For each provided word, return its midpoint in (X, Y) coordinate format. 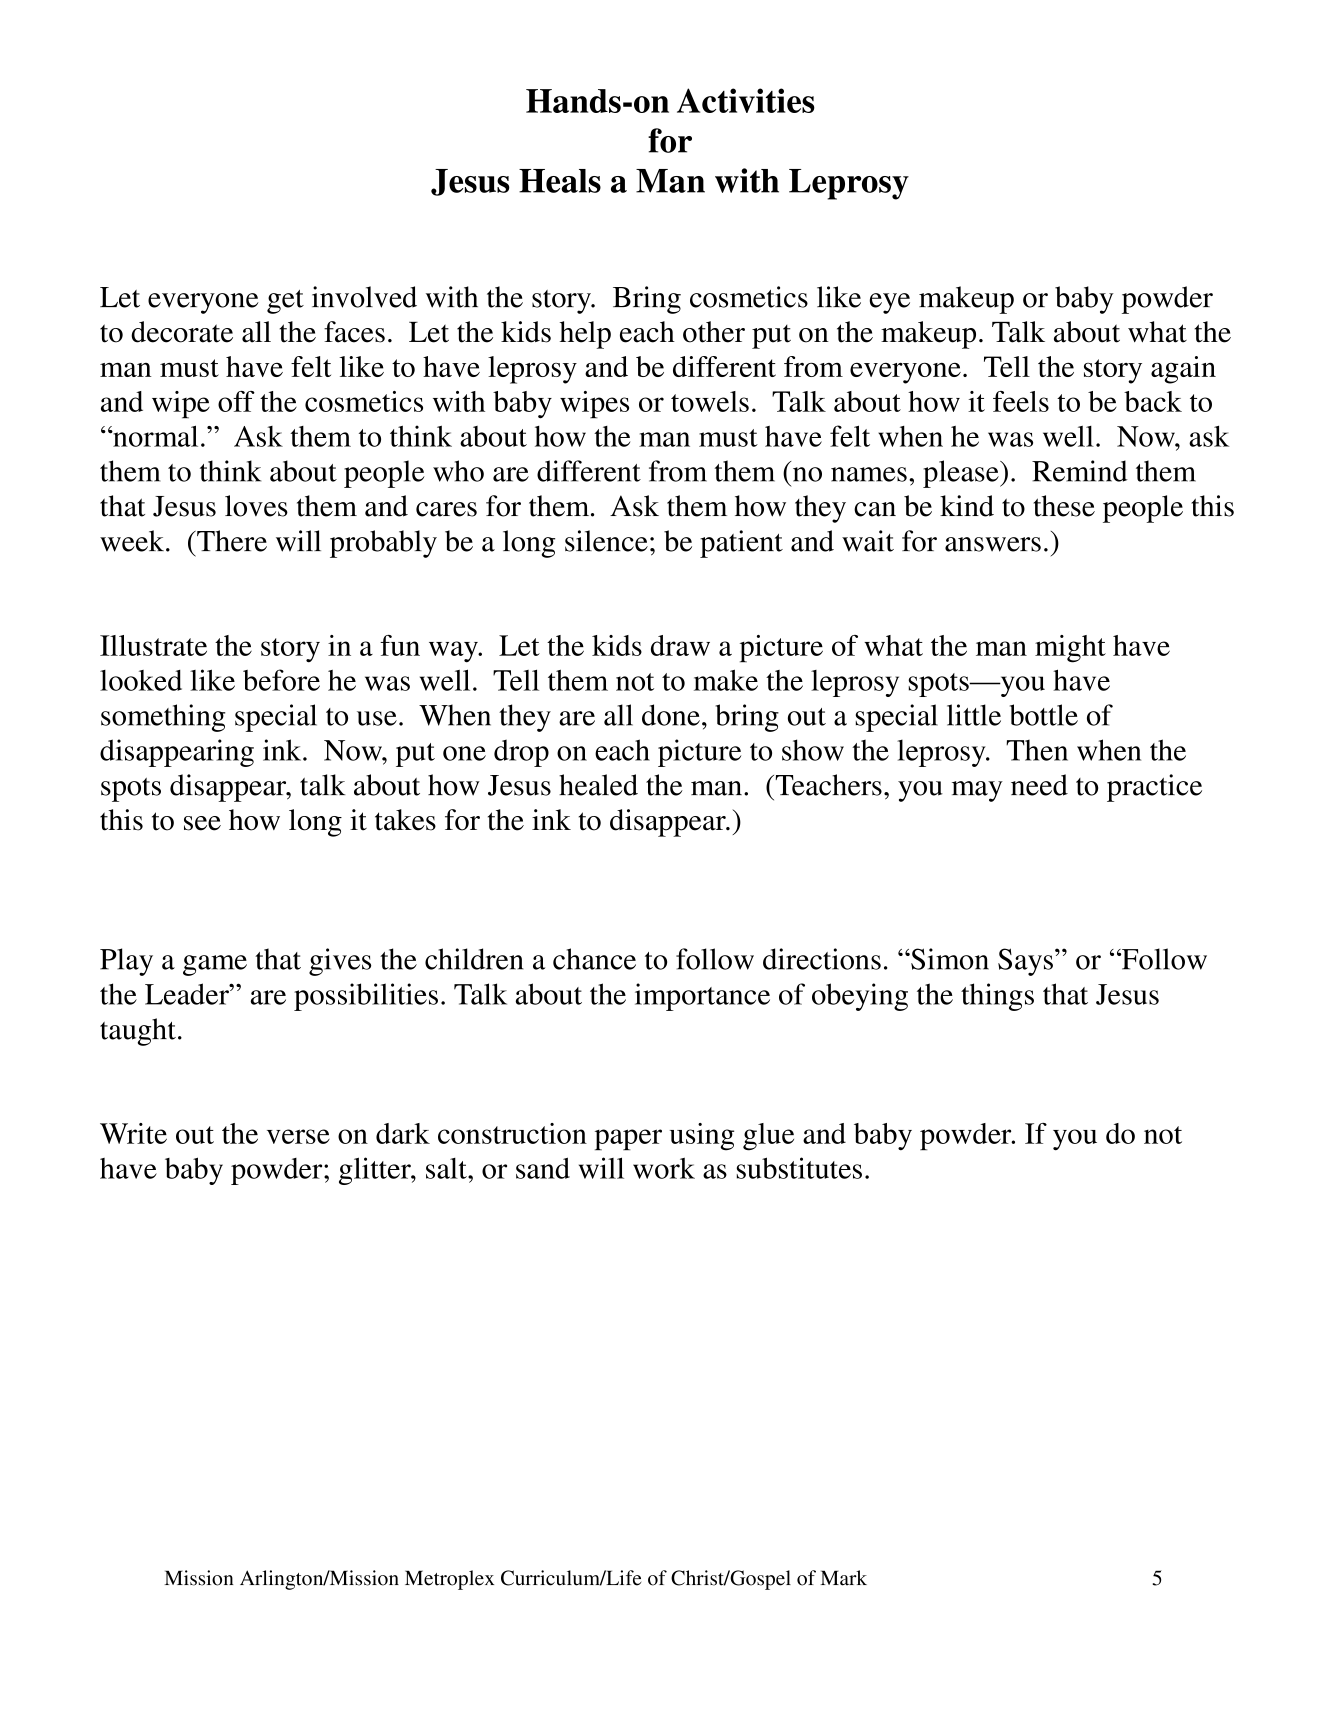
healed (598, 785)
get (285, 302)
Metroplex (449, 1580)
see (202, 823)
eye (889, 303)
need (1039, 785)
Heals (560, 181)
